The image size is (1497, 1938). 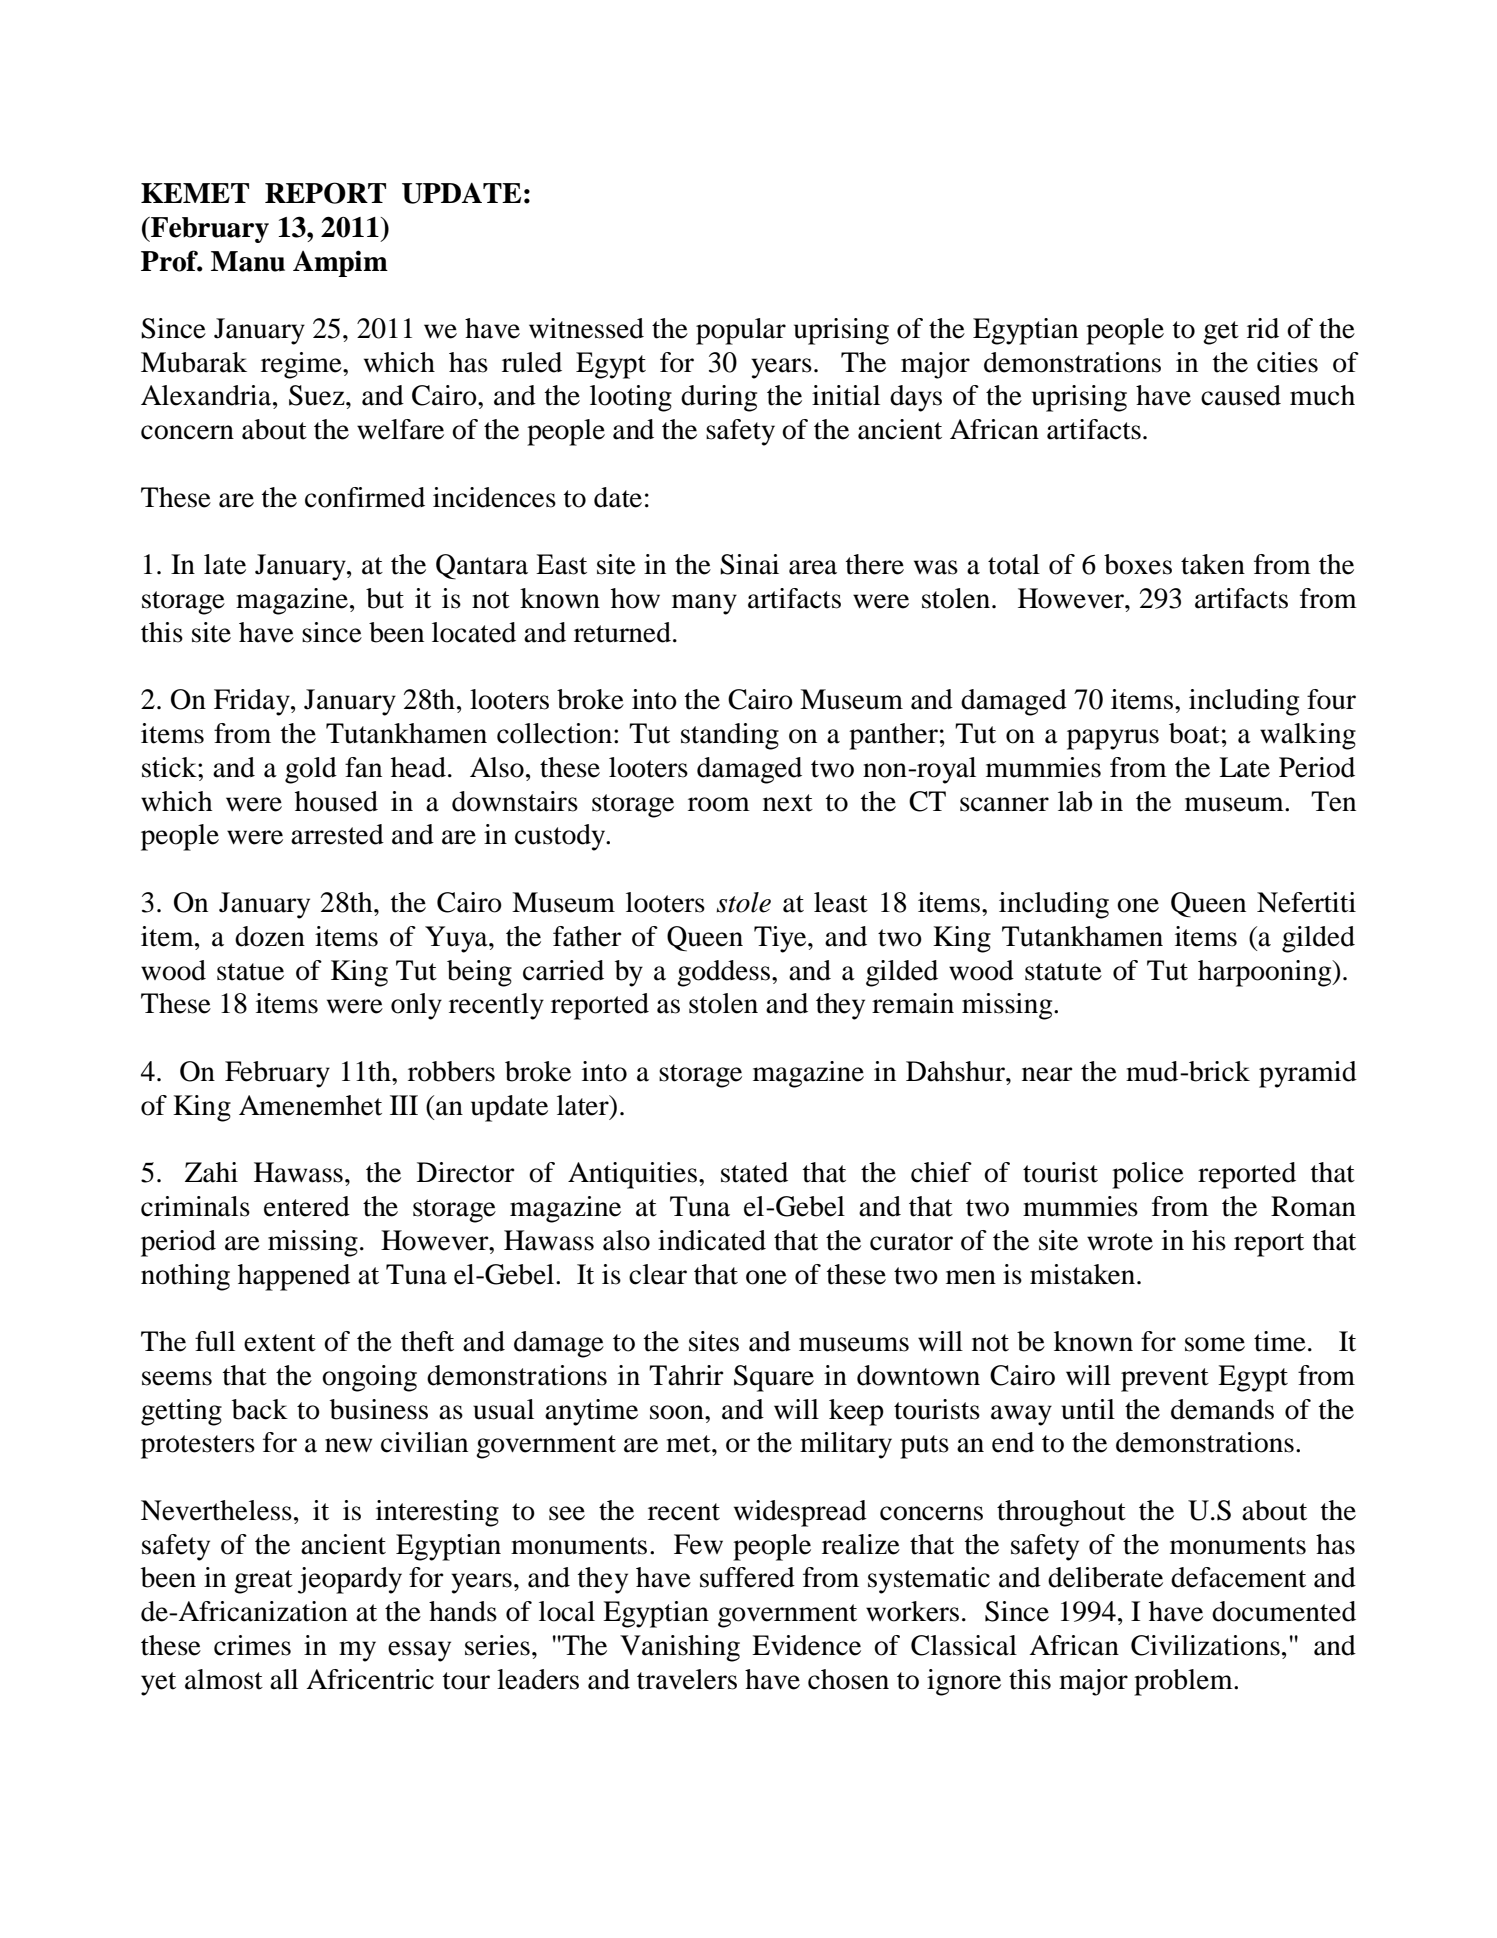 What do you see at coordinates (1138, 564) in the document?
I see `boxes` at bounding box center [1138, 564].
